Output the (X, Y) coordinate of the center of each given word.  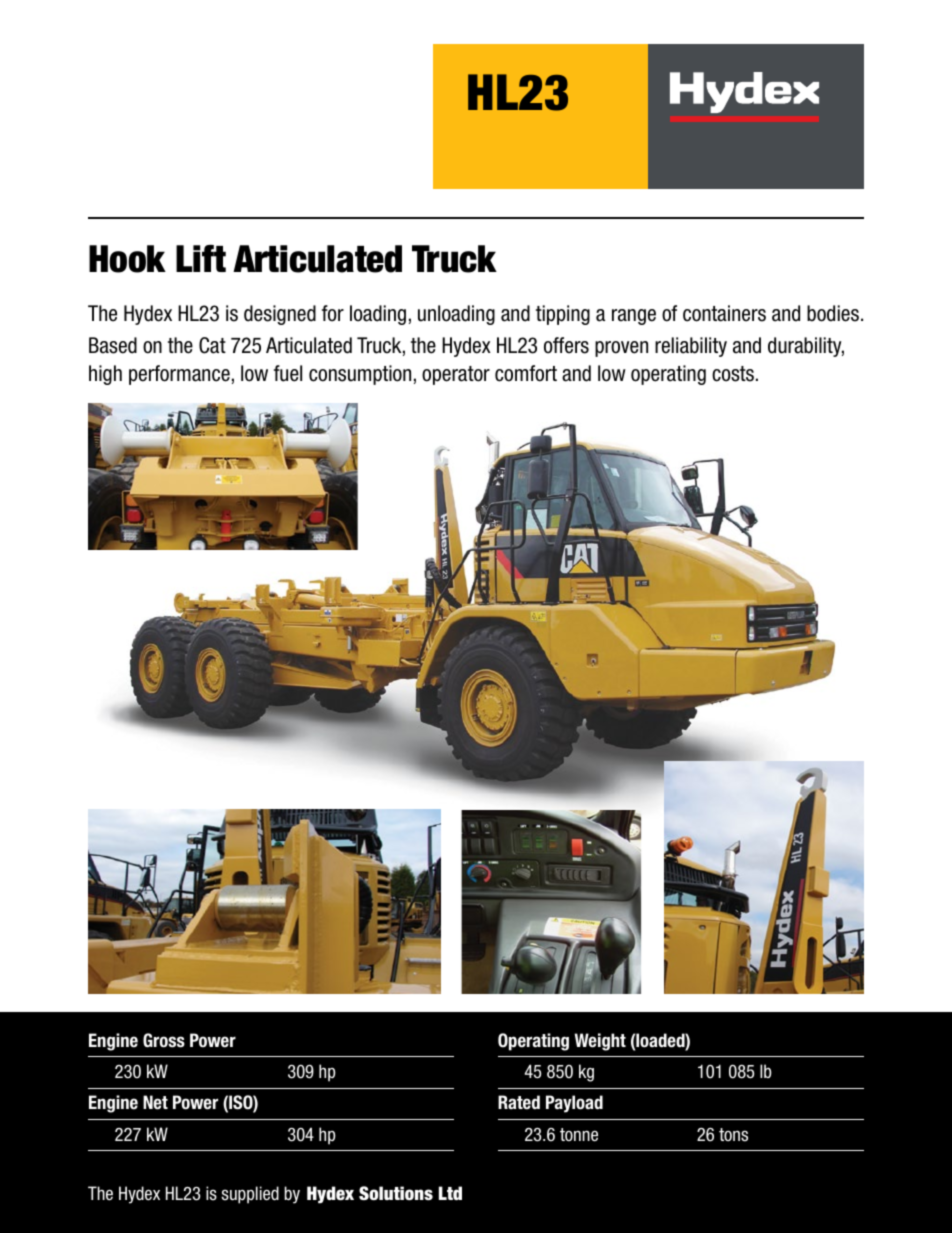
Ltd (450, 1193)
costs (733, 374)
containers (724, 313)
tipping (563, 315)
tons (733, 1135)
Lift (201, 258)
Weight (600, 1042)
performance (179, 375)
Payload (574, 1104)
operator (456, 375)
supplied (250, 1195)
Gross (164, 1040)
